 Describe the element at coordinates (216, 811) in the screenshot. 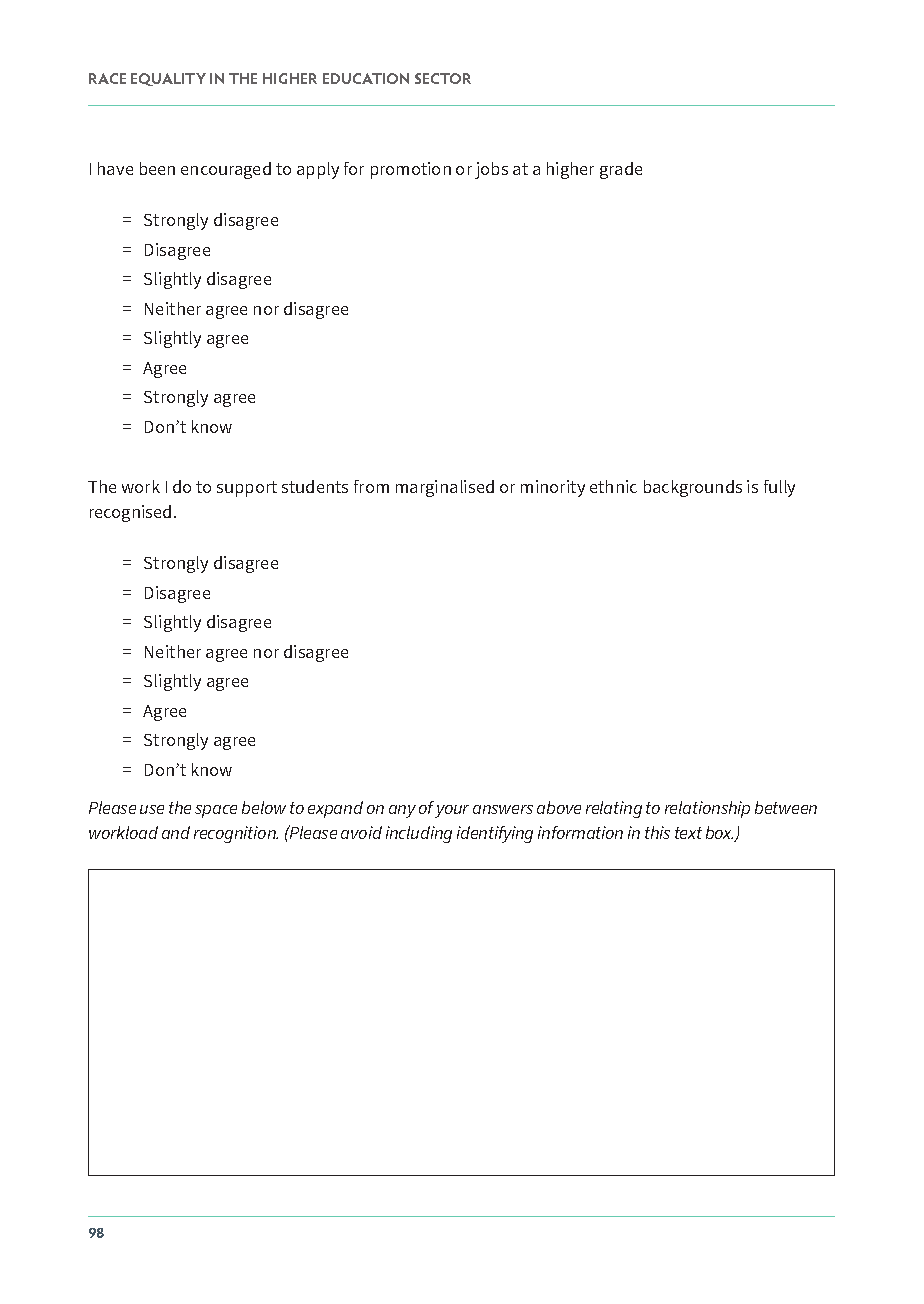

I see `space` at that location.
